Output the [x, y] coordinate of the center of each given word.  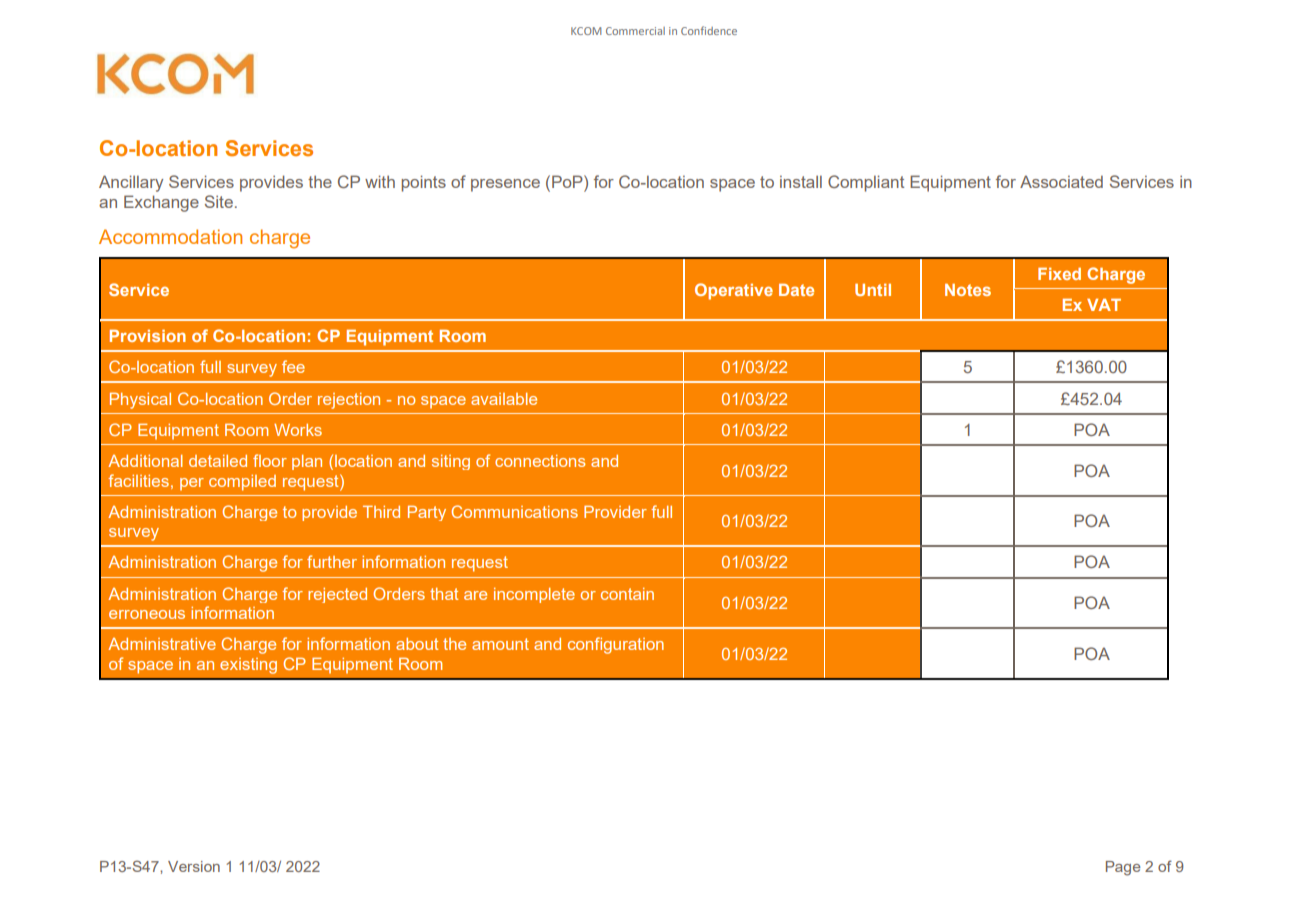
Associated [1061, 181]
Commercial [635, 31]
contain [627, 594]
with [380, 181]
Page [1123, 868]
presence [505, 185]
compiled [242, 483]
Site [219, 201]
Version [194, 866]
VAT [1104, 305]
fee [293, 366]
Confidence [709, 30]
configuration [616, 645]
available [504, 399]
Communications [515, 511]
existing [248, 666]
